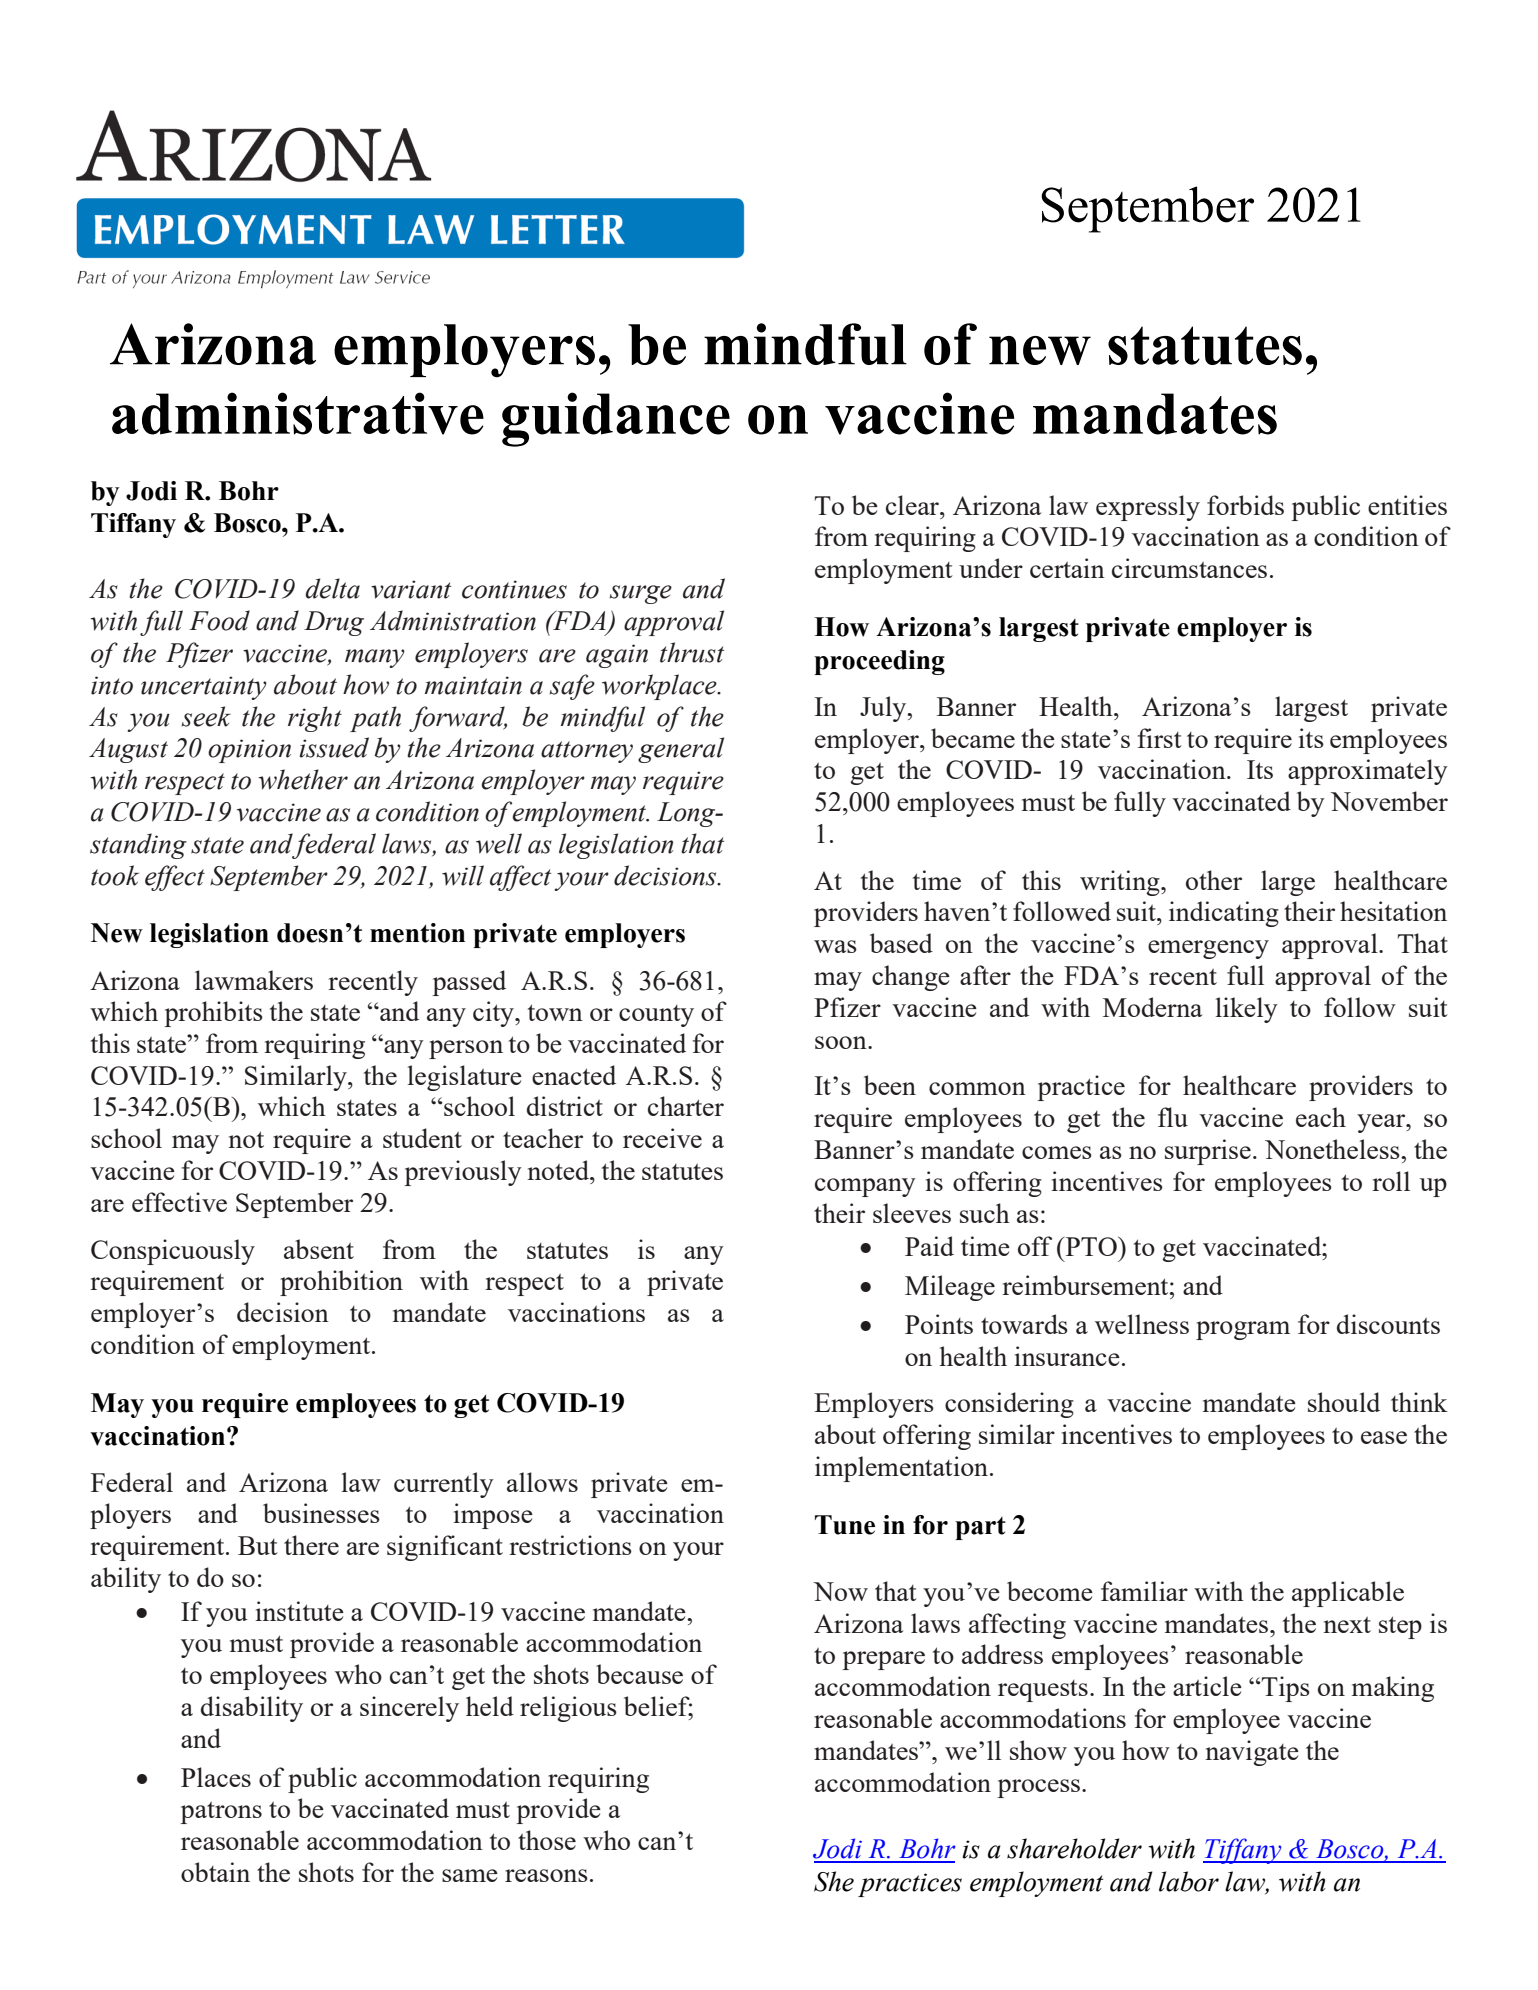 The width and height of the page is (1538, 1990). Describe the element at coordinates (1368, 772) in the page. I see `approximately` at that location.
